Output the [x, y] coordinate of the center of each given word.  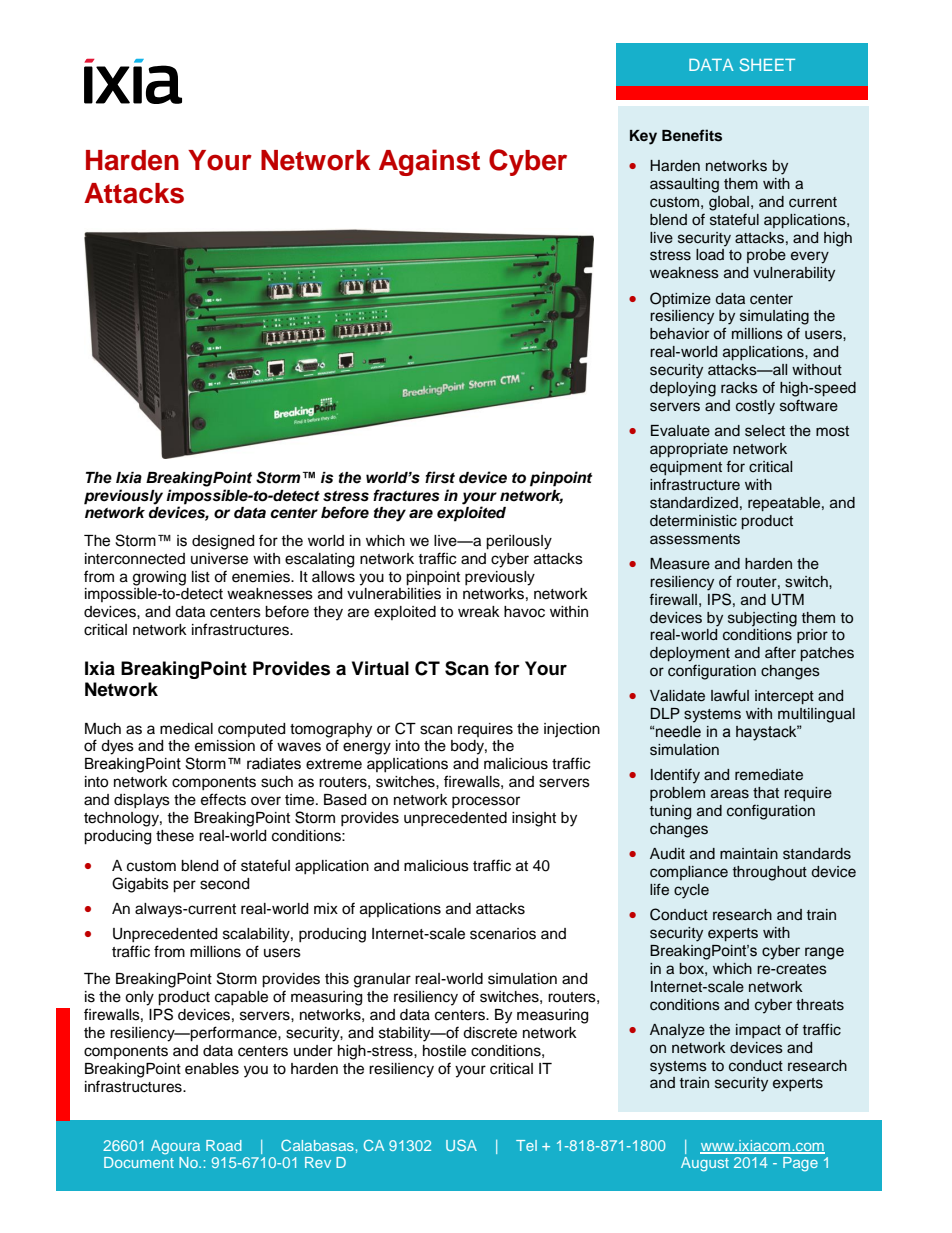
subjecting [762, 619]
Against [429, 162]
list [201, 577]
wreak [479, 612]
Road [224, 1145]
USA [461, 1145]
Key [643, 137]
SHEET [767, 64]
